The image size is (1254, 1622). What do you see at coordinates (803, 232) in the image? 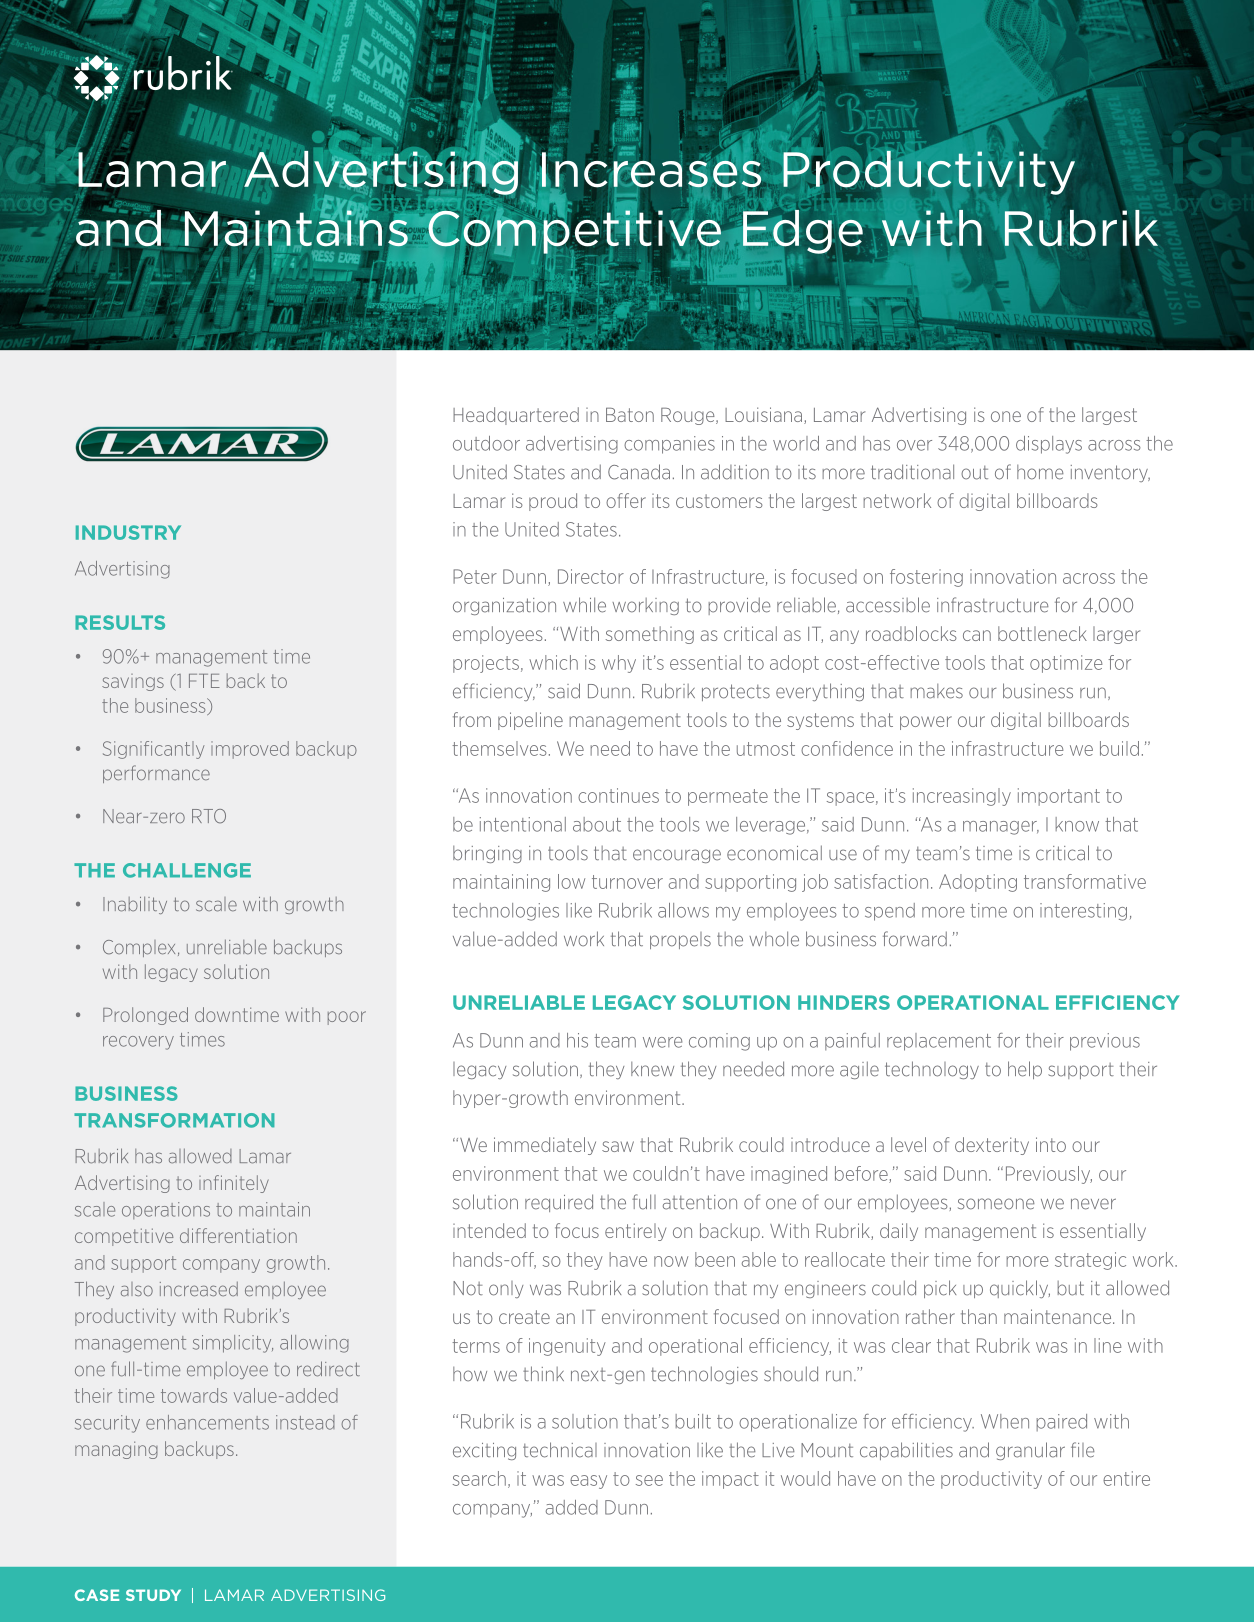
I see `Edge` at bounding box center [803, 232].
